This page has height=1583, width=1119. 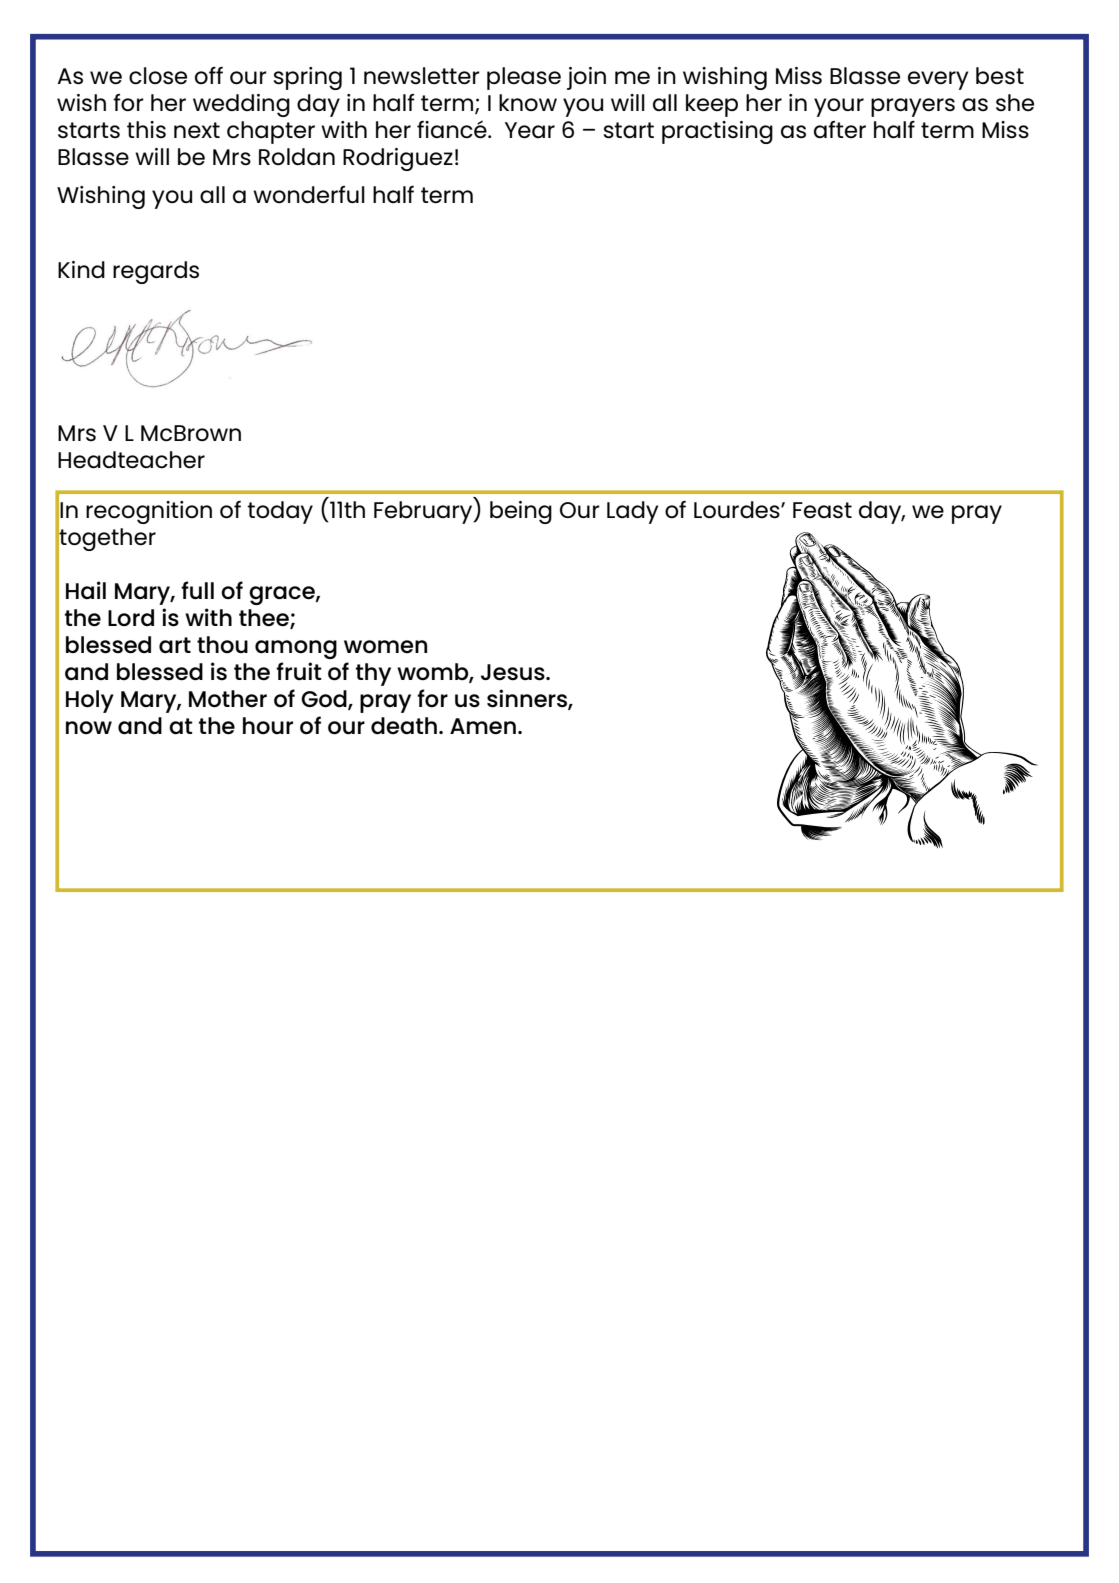 I want to click on being, so click(x=521, y=512).
